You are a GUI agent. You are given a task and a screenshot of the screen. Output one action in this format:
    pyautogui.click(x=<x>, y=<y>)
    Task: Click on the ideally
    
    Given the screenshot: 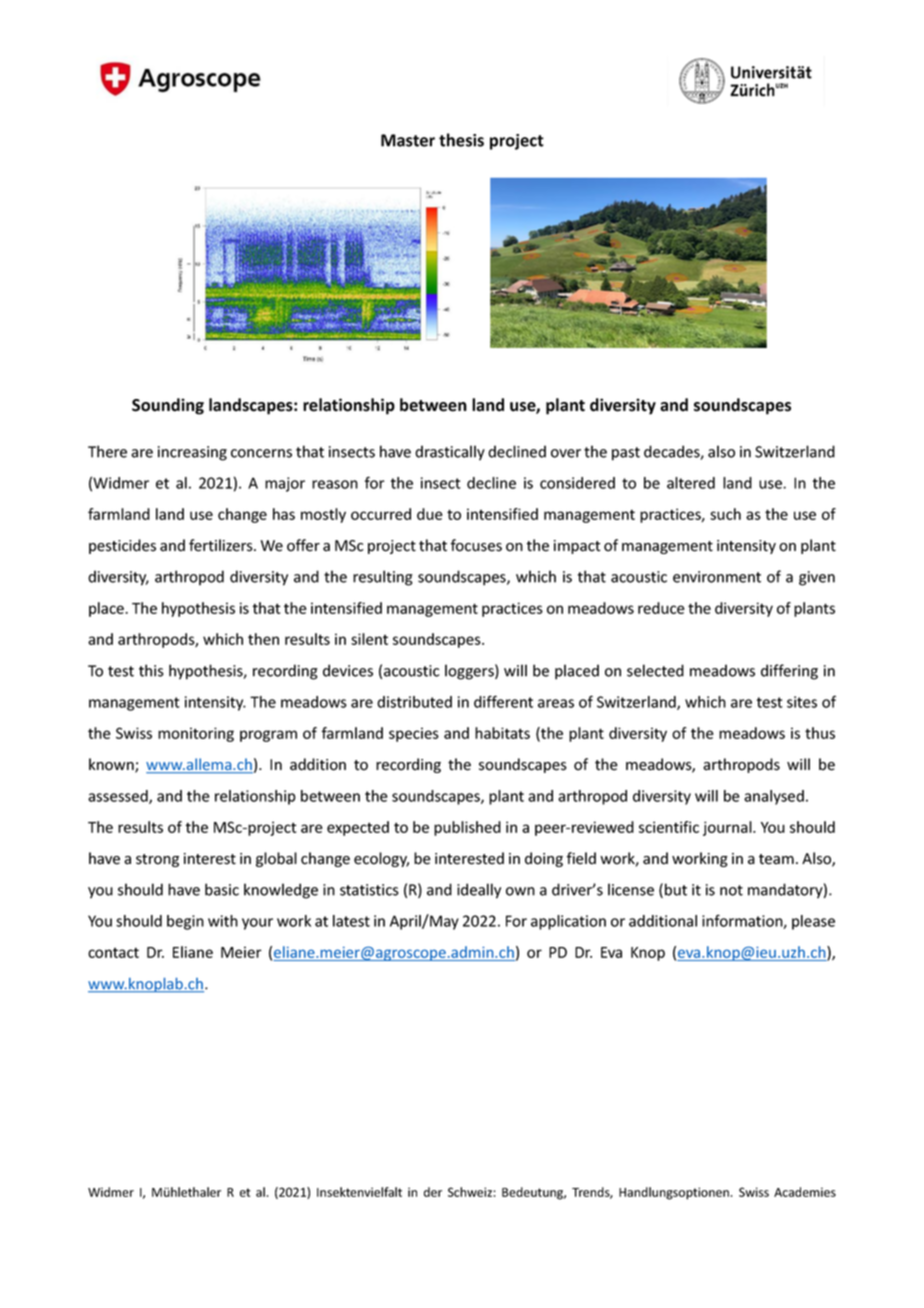 What is the action you would take?
    pyautogui.click(x=479, y=891)
